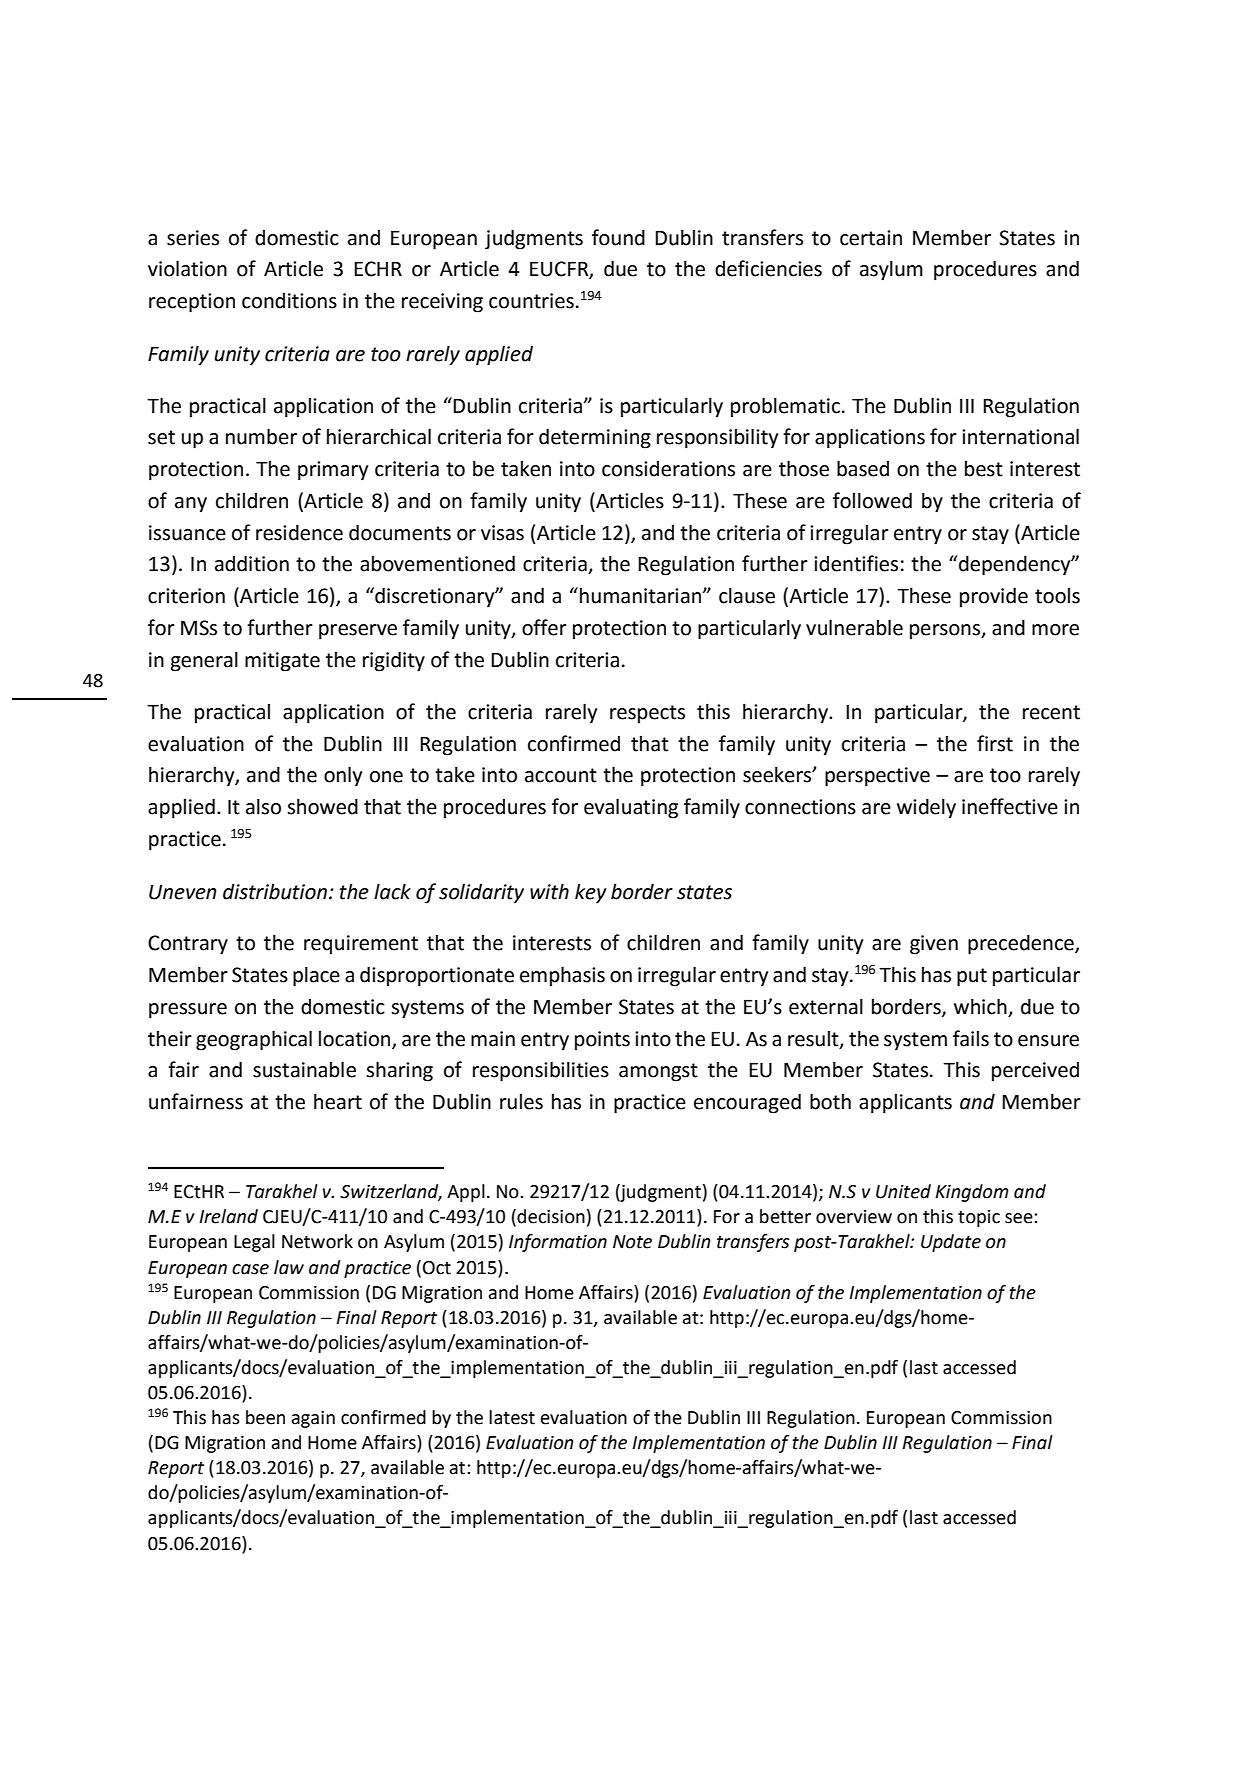  What do you see at coordinates (926, 808) in the document?
I see `widely` at bounding box center [926, 808].
